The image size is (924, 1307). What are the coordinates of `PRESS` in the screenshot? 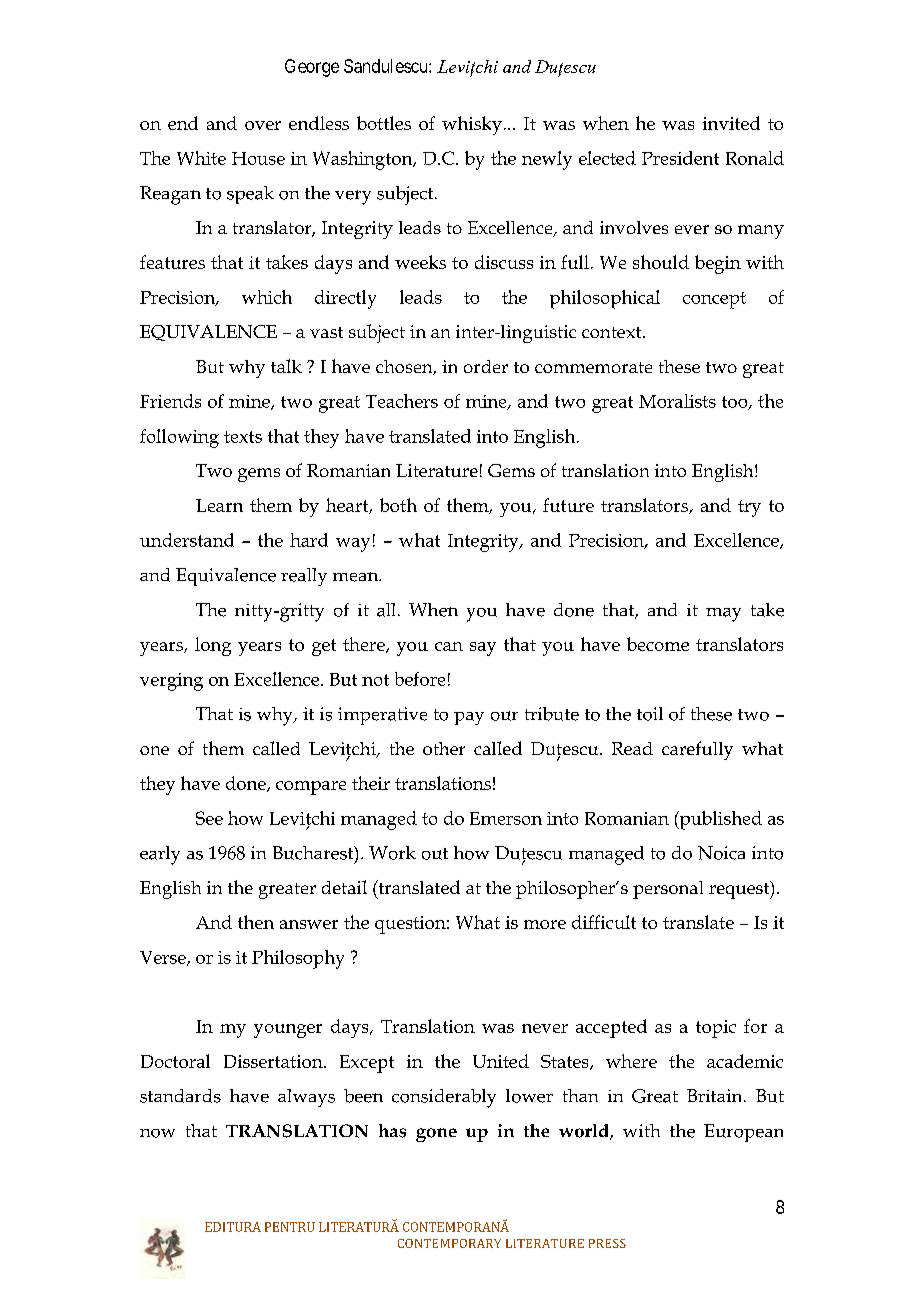 It's located at (607, 1243).
